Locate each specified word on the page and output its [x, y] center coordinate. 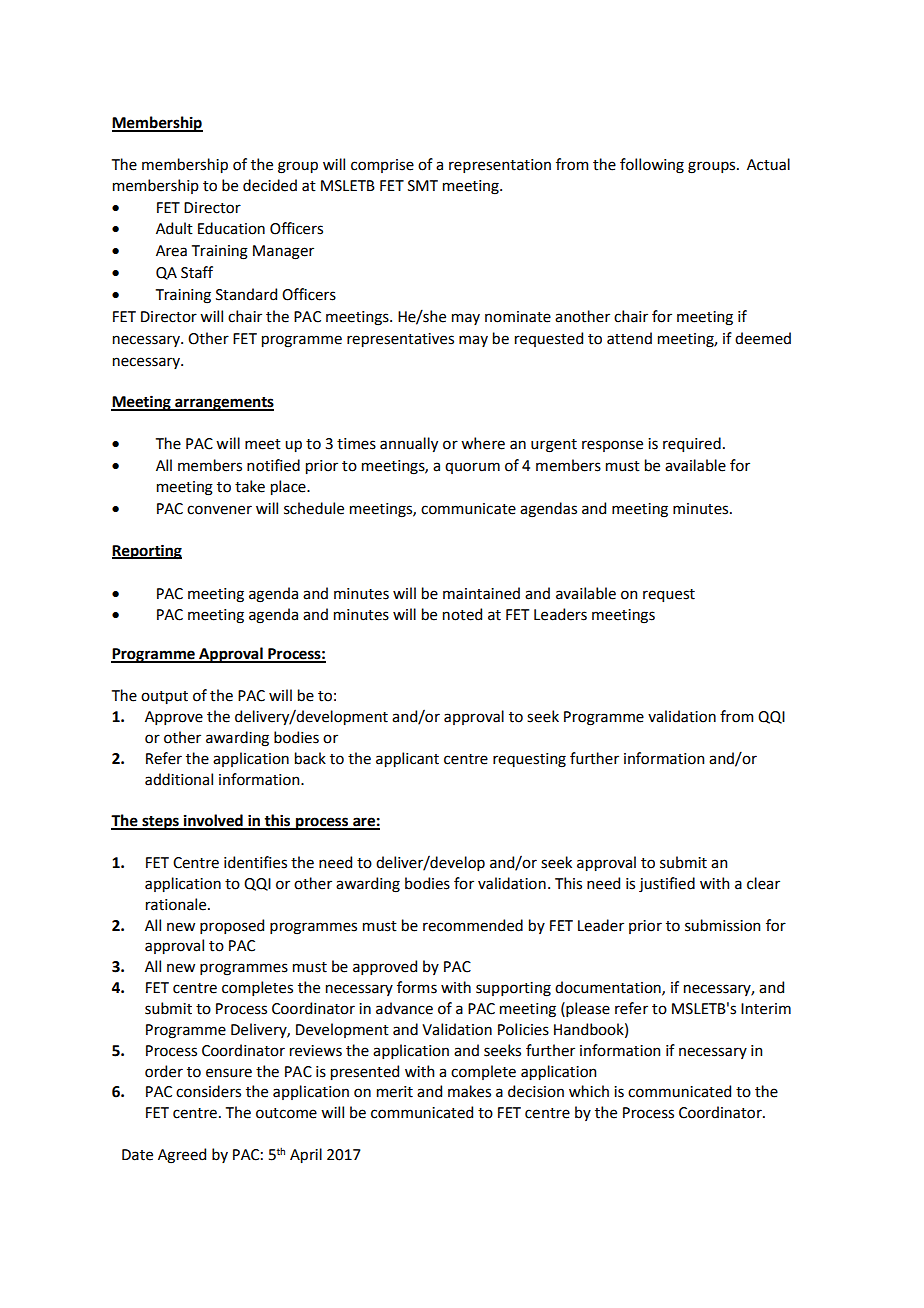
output [164, 697]
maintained [481, 593]
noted [462, 614]
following [652, 166]
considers [208, 1091]
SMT [423, 186]
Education [231, 228]
